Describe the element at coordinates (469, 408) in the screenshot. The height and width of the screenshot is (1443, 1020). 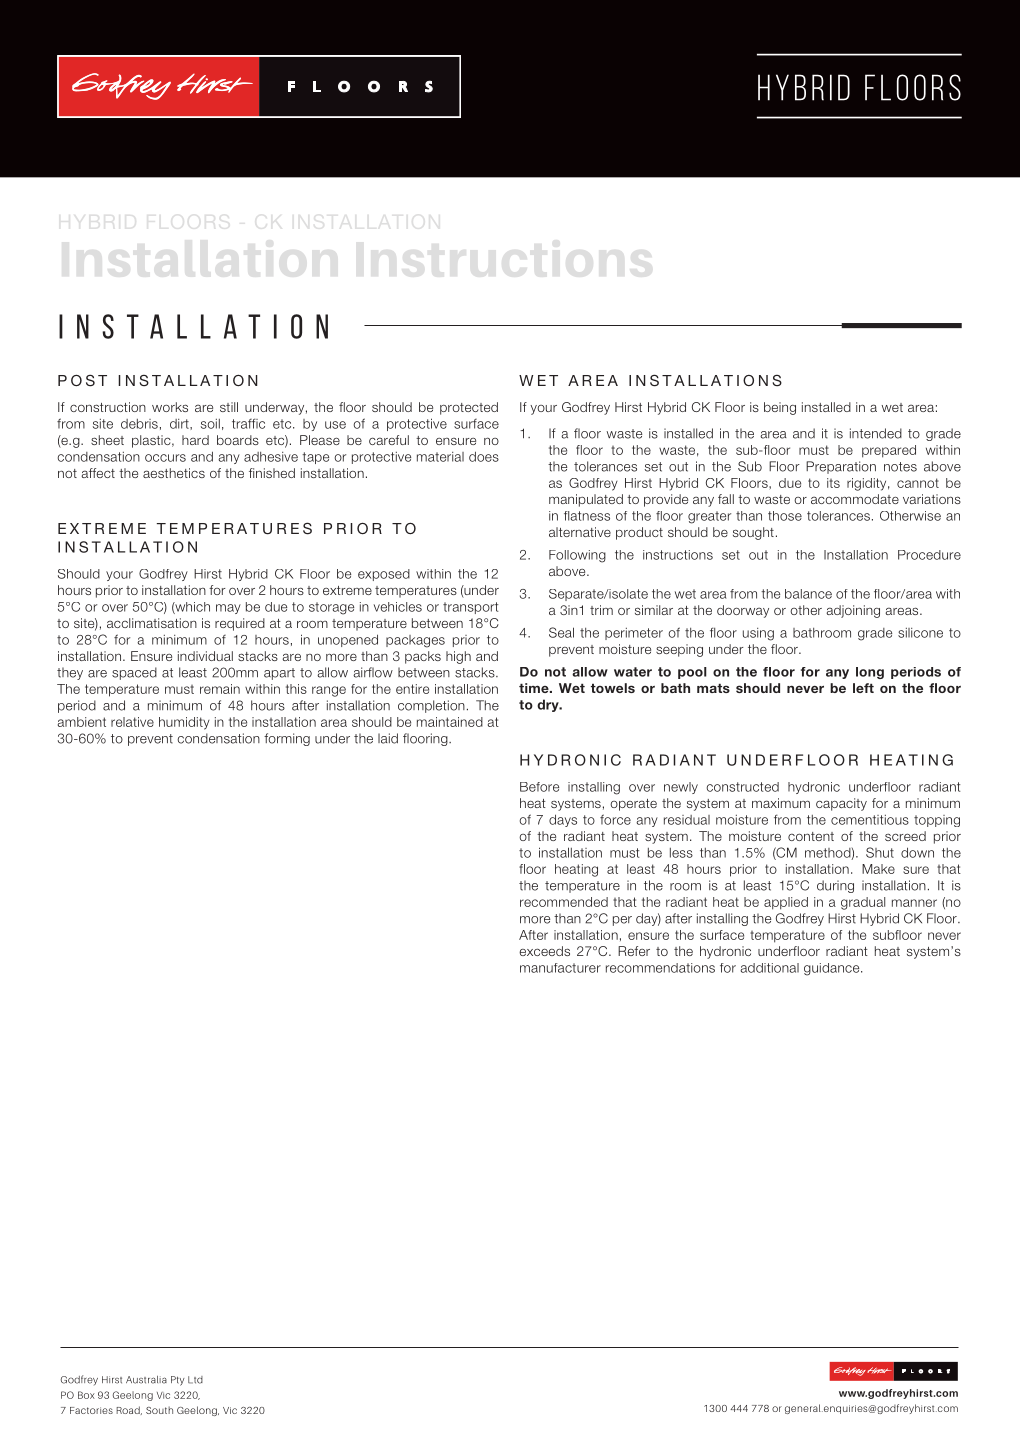
I see `protected` at that location.
